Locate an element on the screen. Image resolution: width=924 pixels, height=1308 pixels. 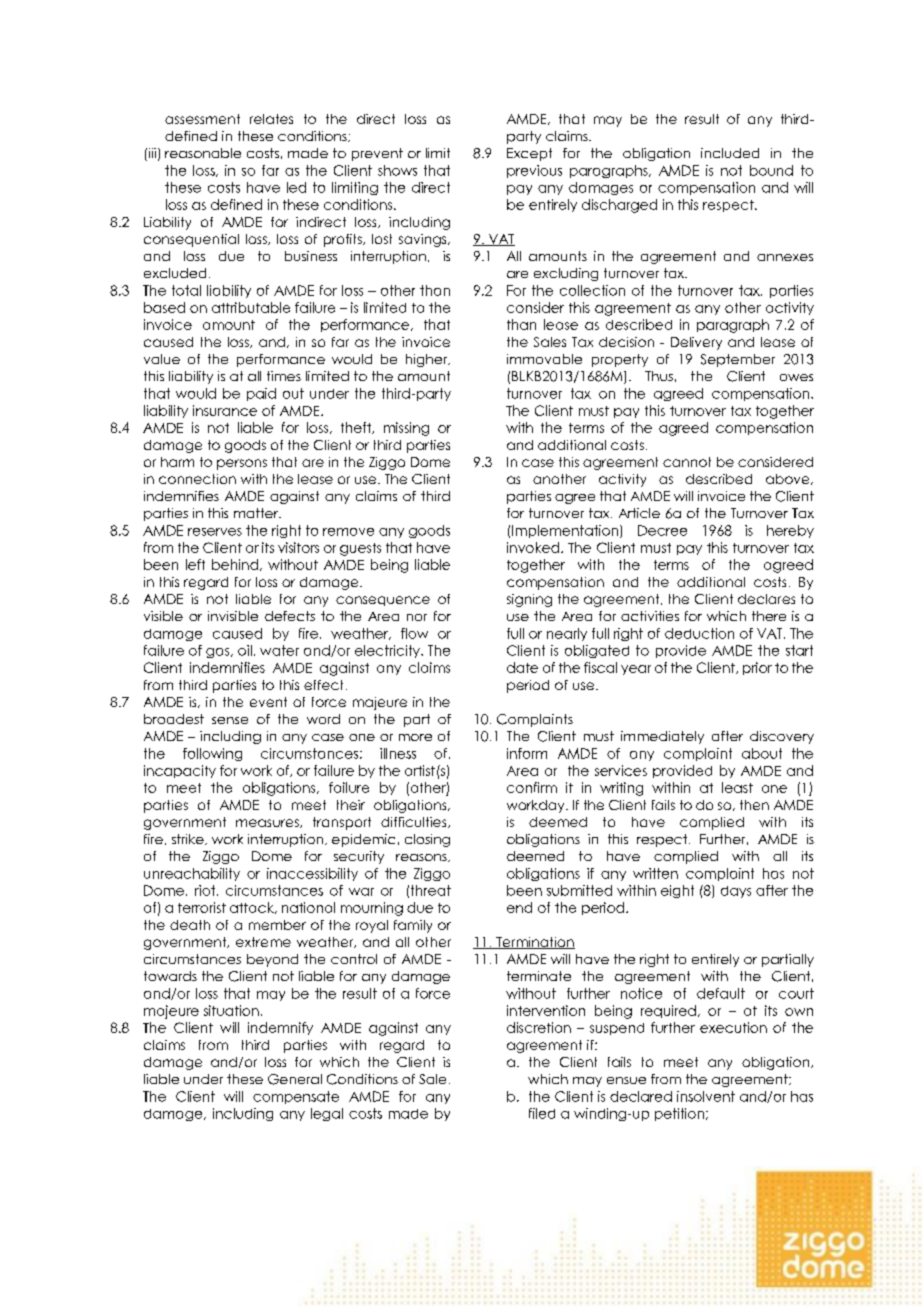
Except is located at coordinates (529, 154).
